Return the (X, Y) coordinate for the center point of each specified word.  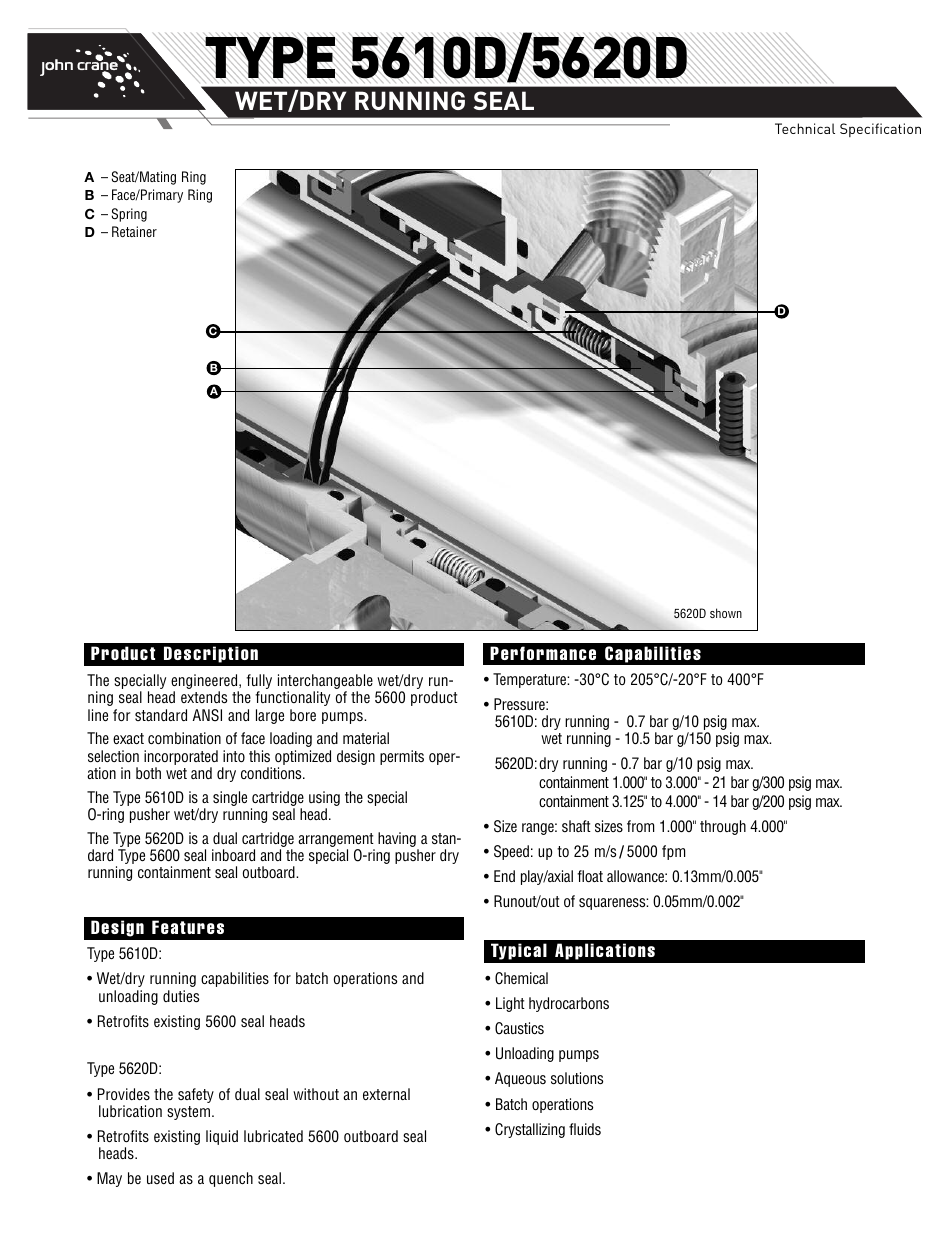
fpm (673, 852)
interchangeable (325, 683)
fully (259, 683)
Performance (543, 653)
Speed (511, 852)
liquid (222, 1137)
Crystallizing (530, 1130)
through (723, 827)
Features (188, 927)
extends (204, 697)
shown (726, 613)
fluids (585, 1129)
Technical (805, 128)
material (366, 738)
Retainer (134, 231)
